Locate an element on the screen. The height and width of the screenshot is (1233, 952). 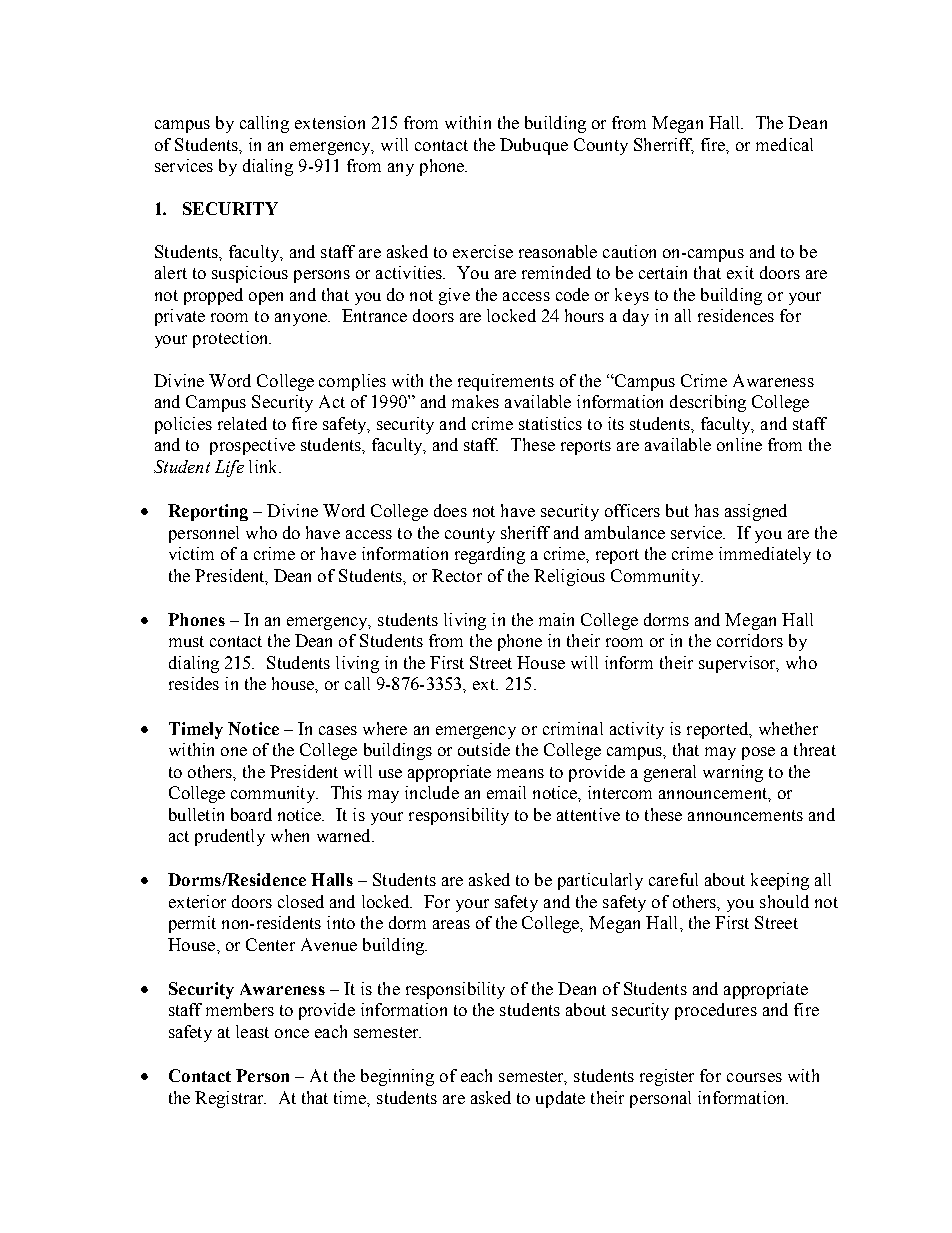
outside is located at coordinates (484, 749).
